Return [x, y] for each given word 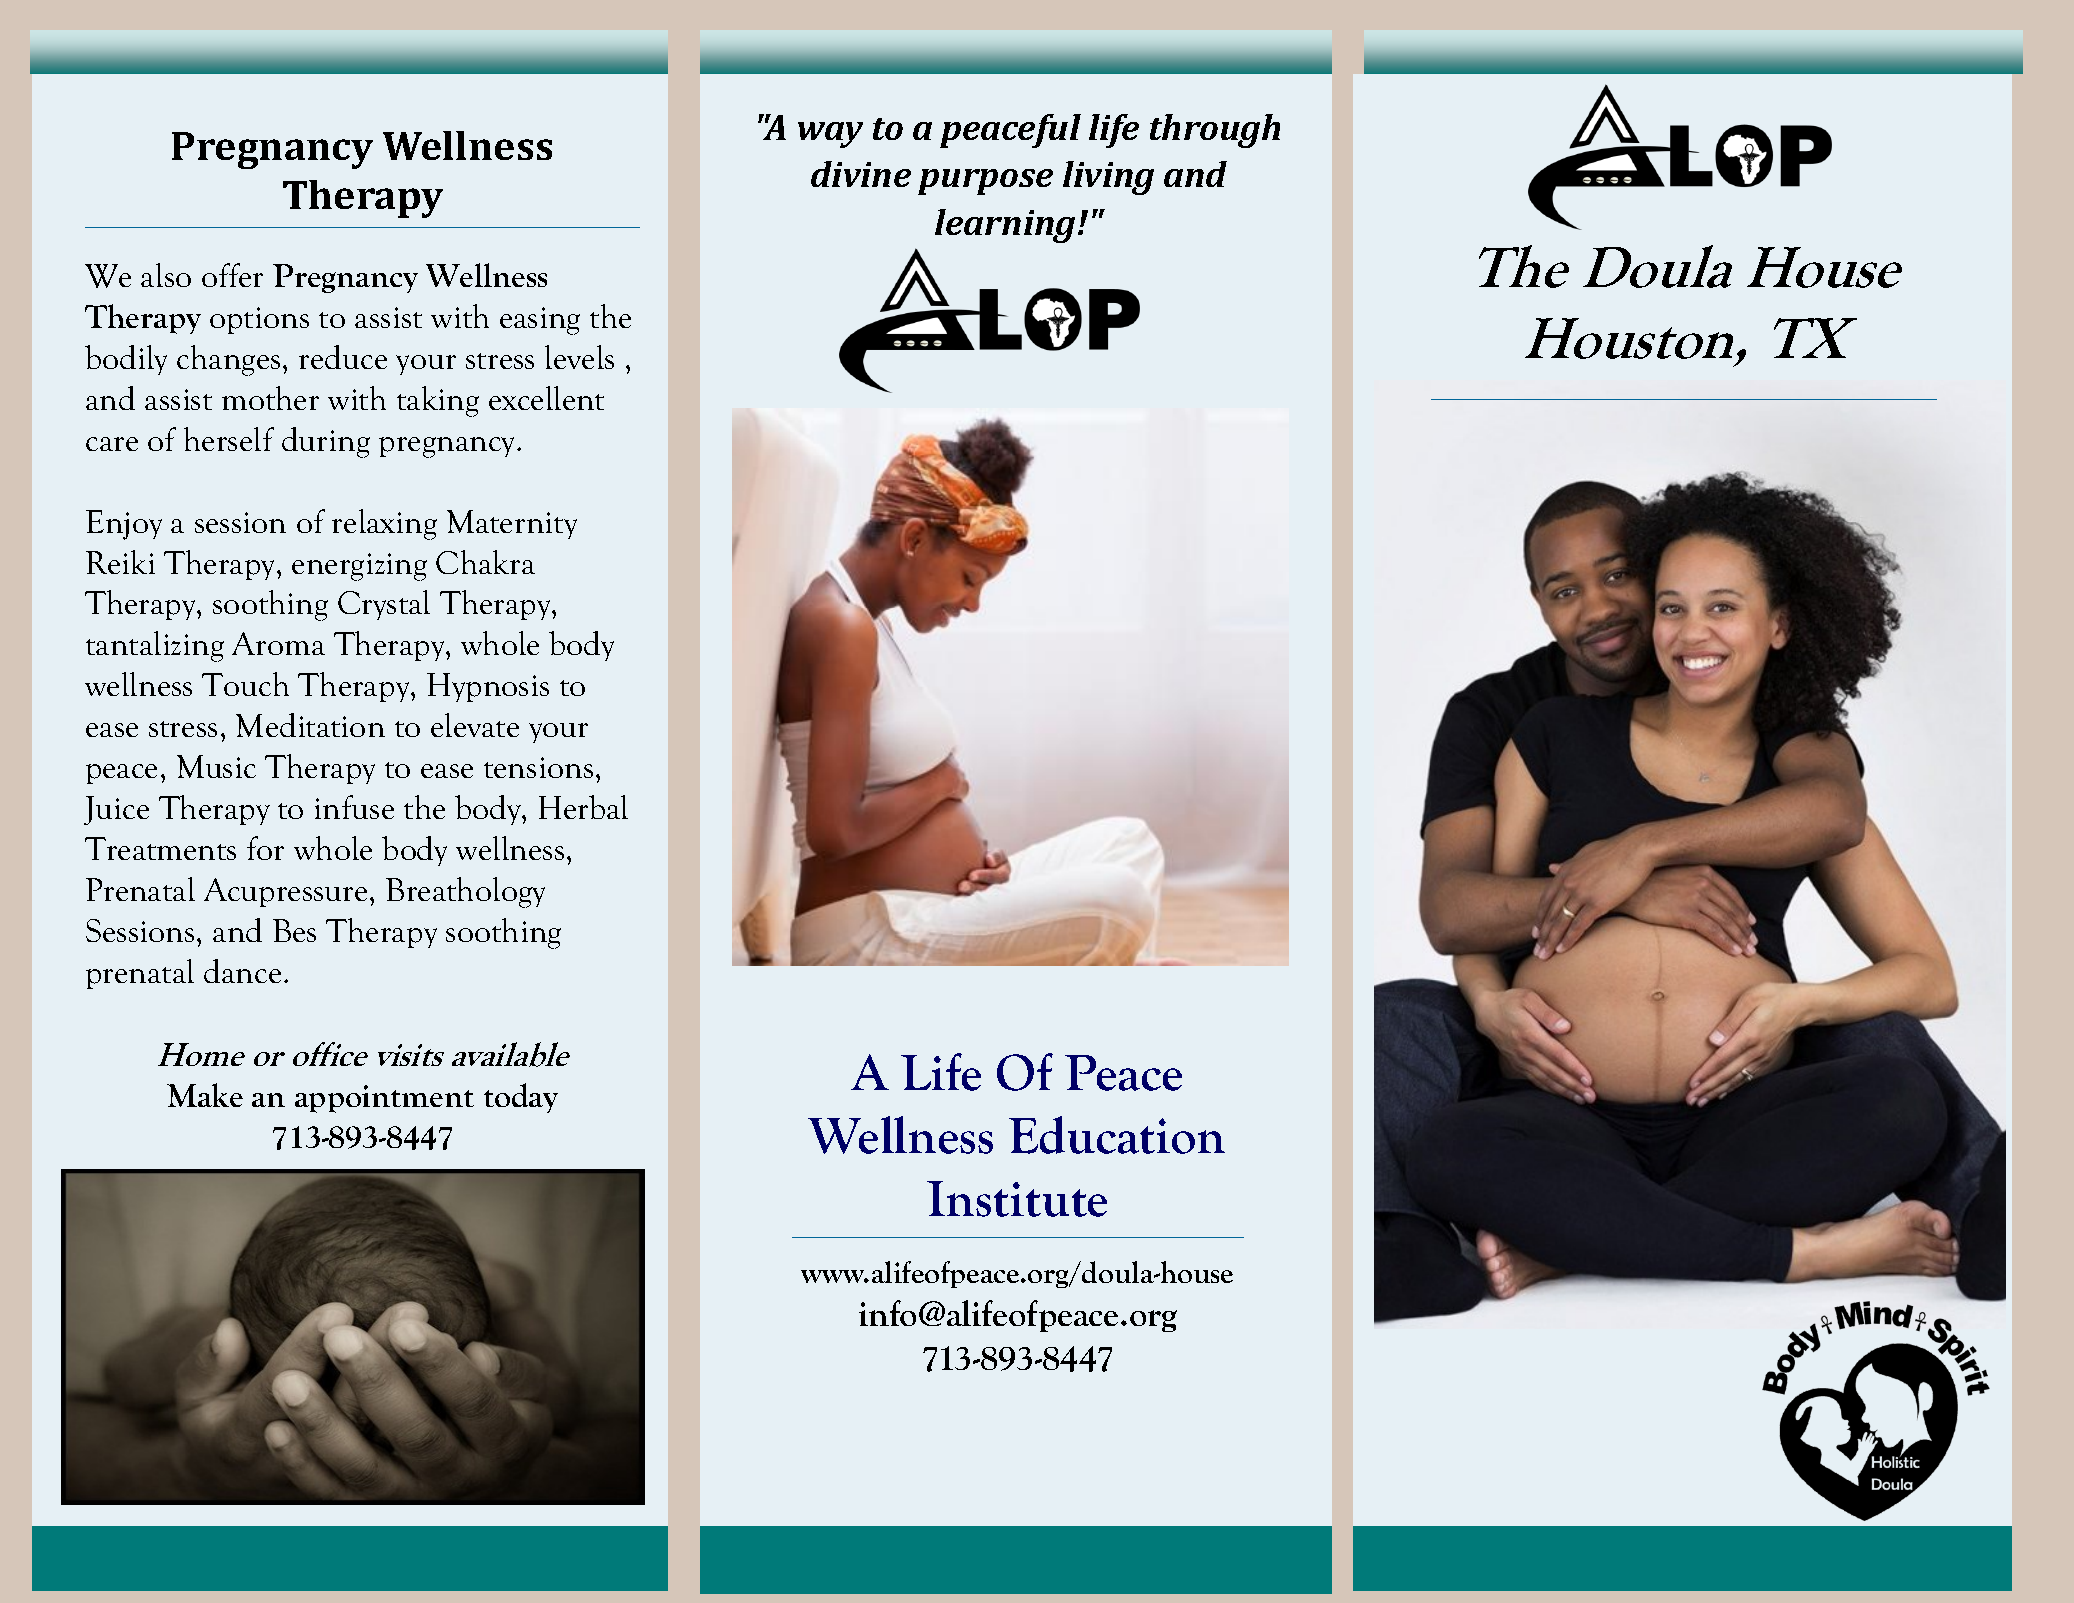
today [521, 1098]
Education [1117, 1135]
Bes [294, 930]
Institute [1017, 1199]
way [830, 135]
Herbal [583, 807]
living [1108, 178]
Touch [245, 684]
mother [270, 398]
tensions [538, 767]
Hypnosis [488, 687]
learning [1005, 226]
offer [232, 275]
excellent [546, 398]
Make [205, 1095]
